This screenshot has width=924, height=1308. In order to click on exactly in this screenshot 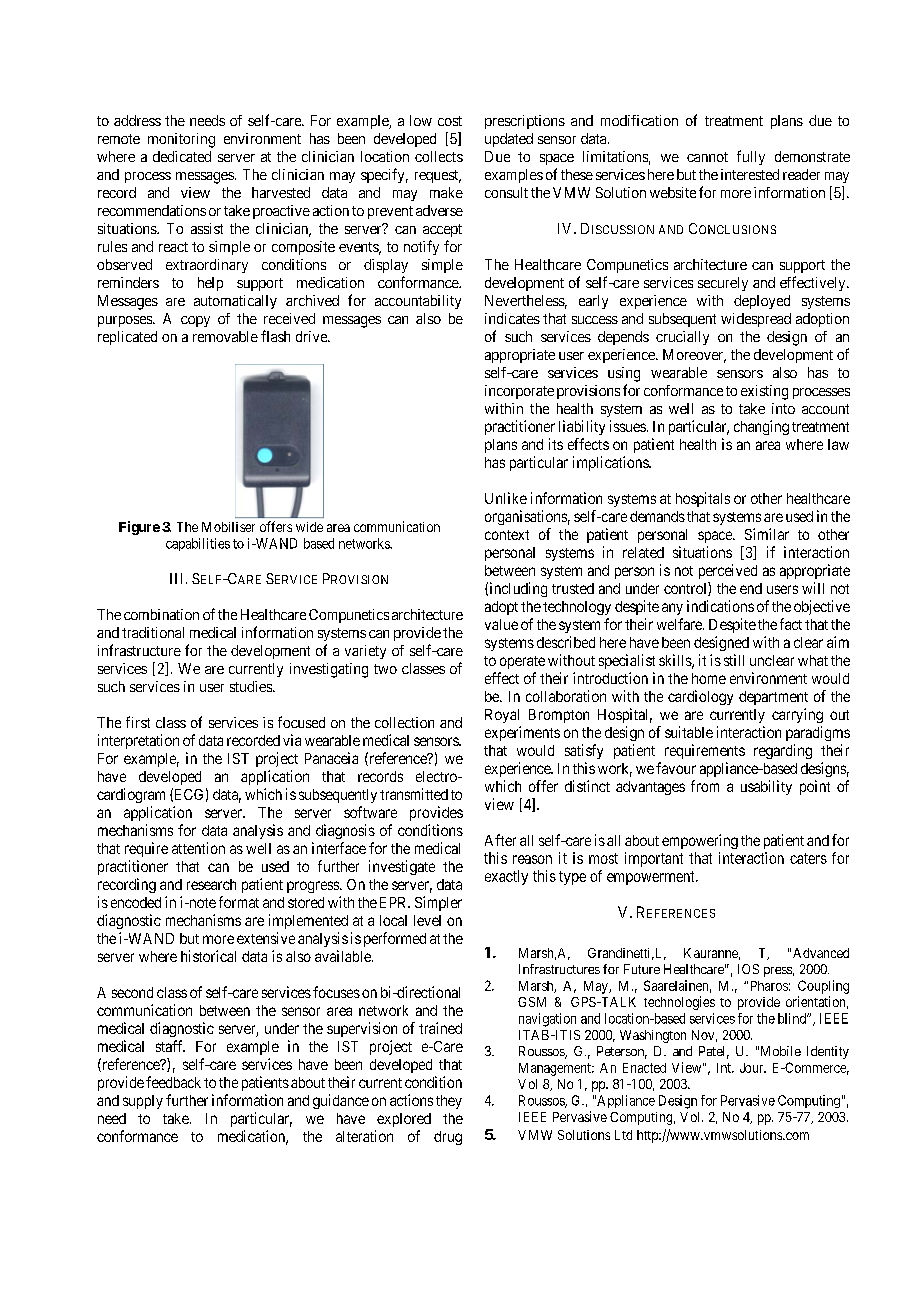, I will do `click(506, 877)`.
